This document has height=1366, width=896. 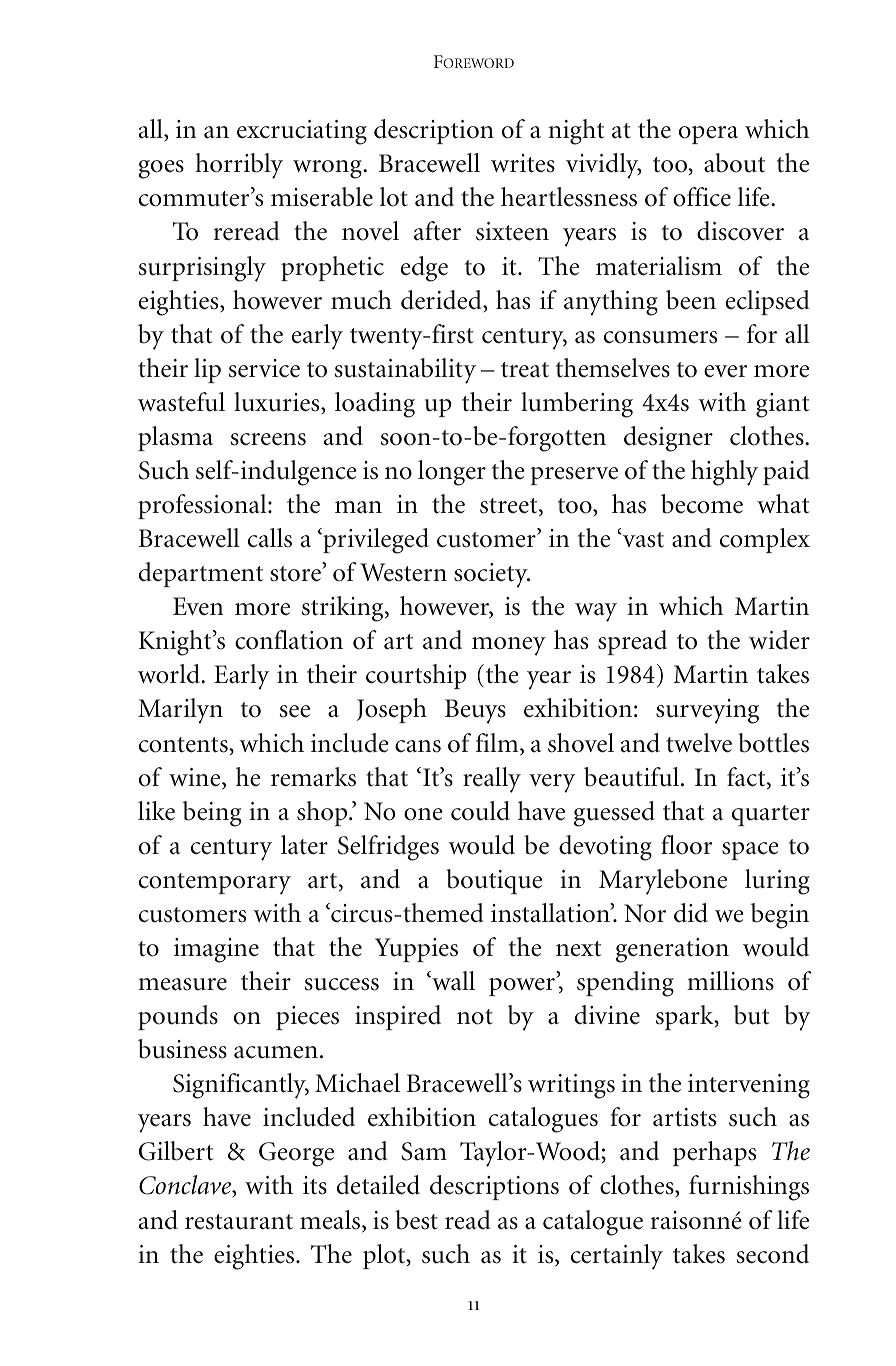 I want to click on courtship, so click(x=416, y=676).
